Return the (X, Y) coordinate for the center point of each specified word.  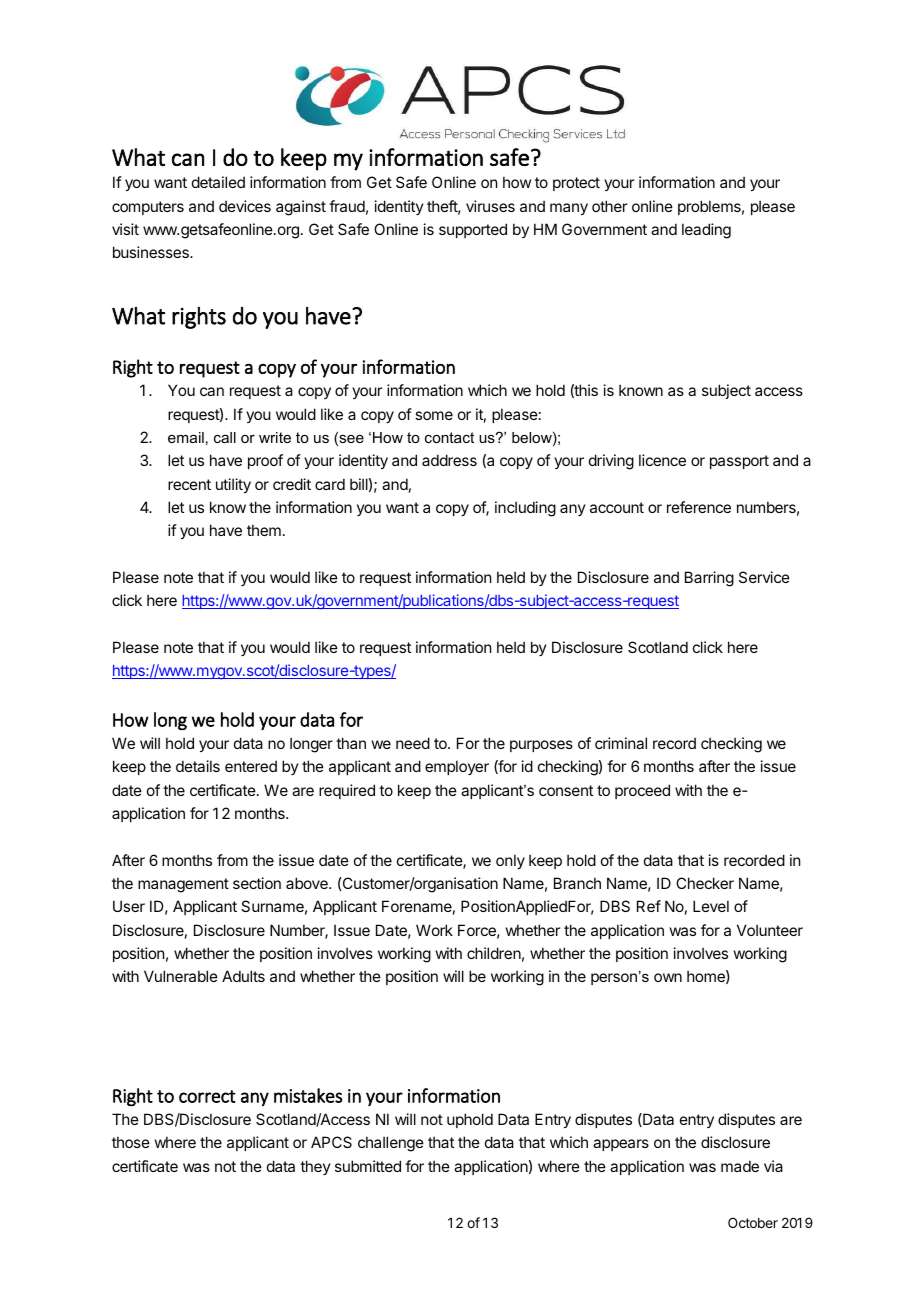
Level (711, 906)
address (449, 460)
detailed (218, 182)
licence (662, 460)
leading (706, 231)
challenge (391, 1144)
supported (473, 230)
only (510, 861)
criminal (621, 743)
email (186, 437)
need (413, 743)
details (198, 766)
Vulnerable (181, 976)
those (131, 1142)
